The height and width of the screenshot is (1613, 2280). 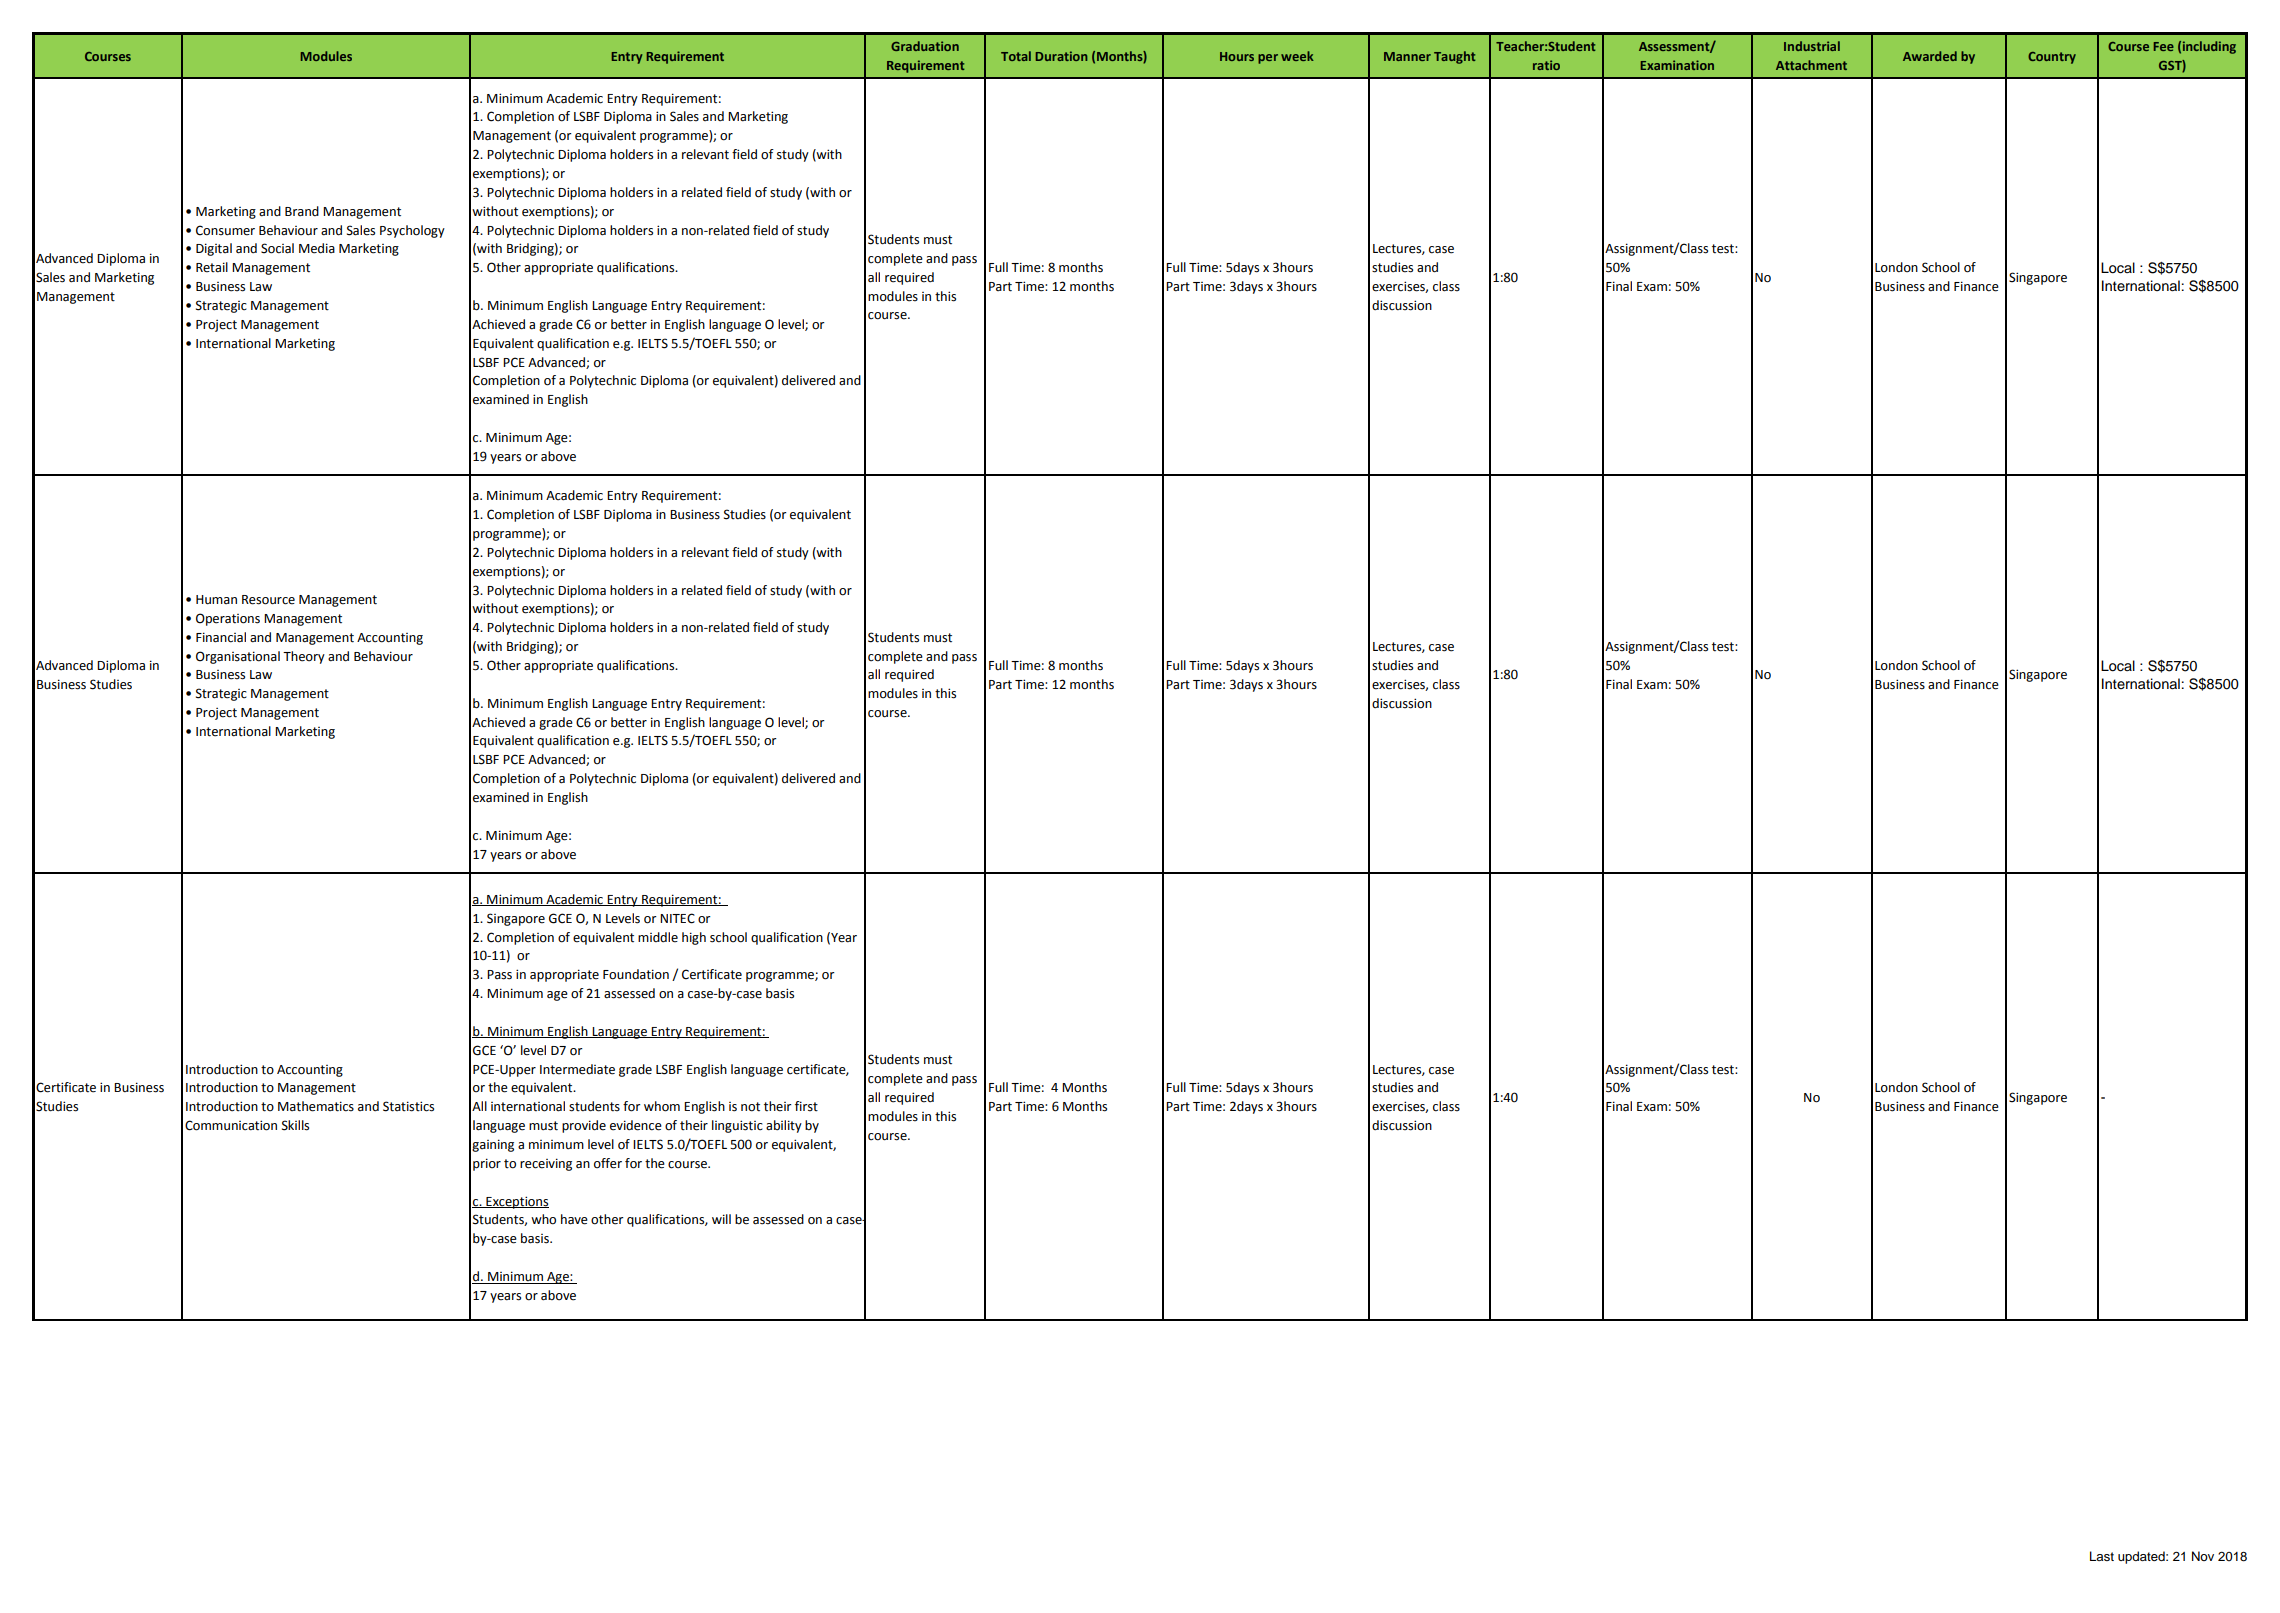 I want to click on Last, so click(x=2102, y=1556).
